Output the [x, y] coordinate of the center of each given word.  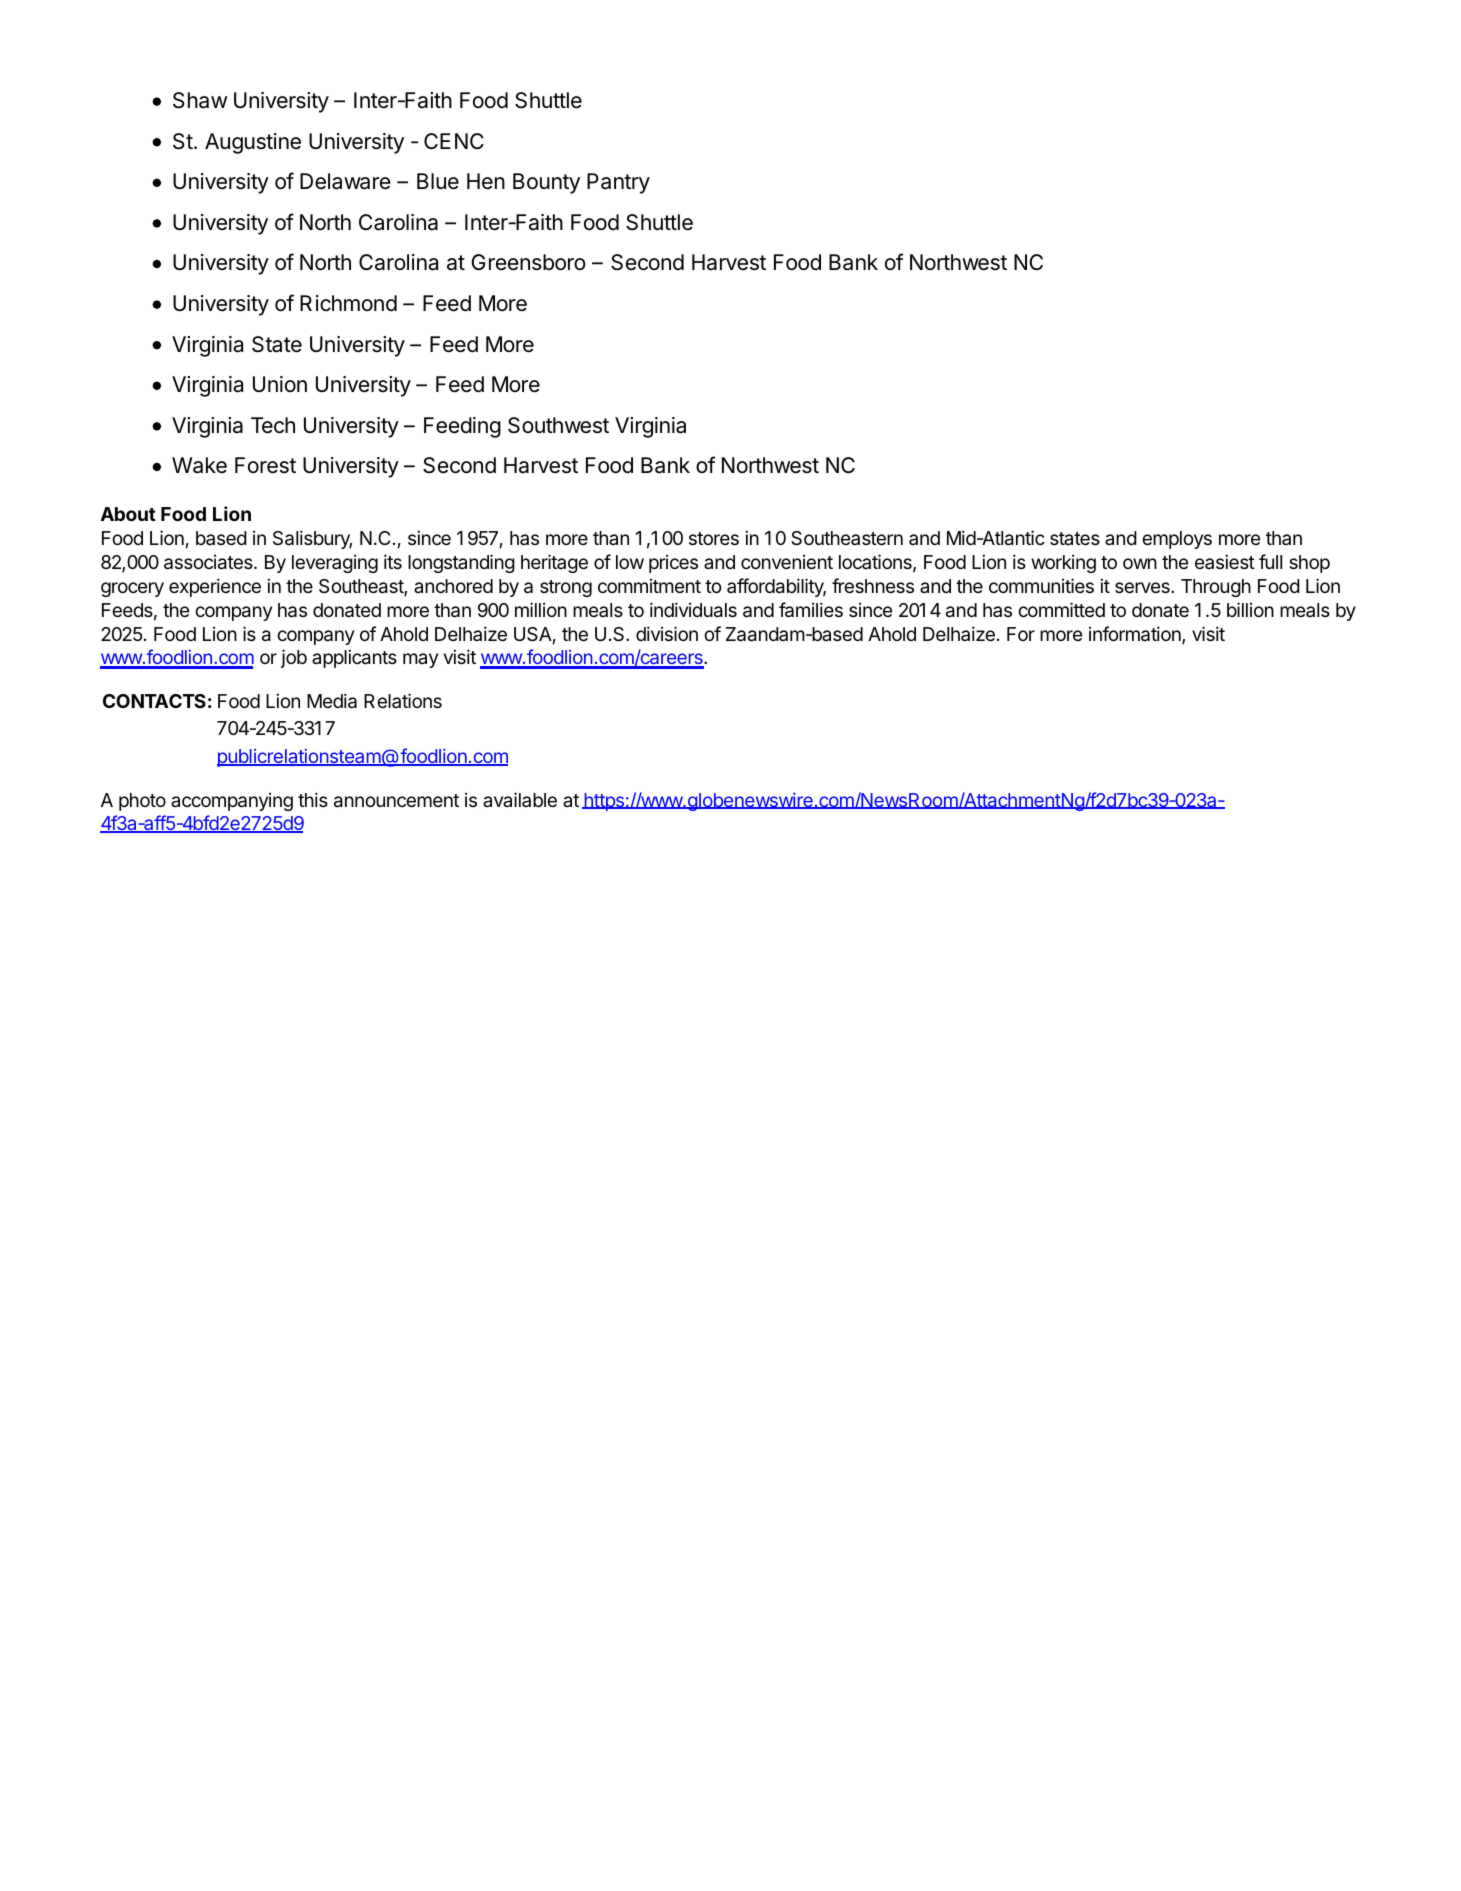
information [1136, 635]
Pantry [618, 183]
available [520, 799]
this [313, 799]
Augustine [253, 143]
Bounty [546, 183]
